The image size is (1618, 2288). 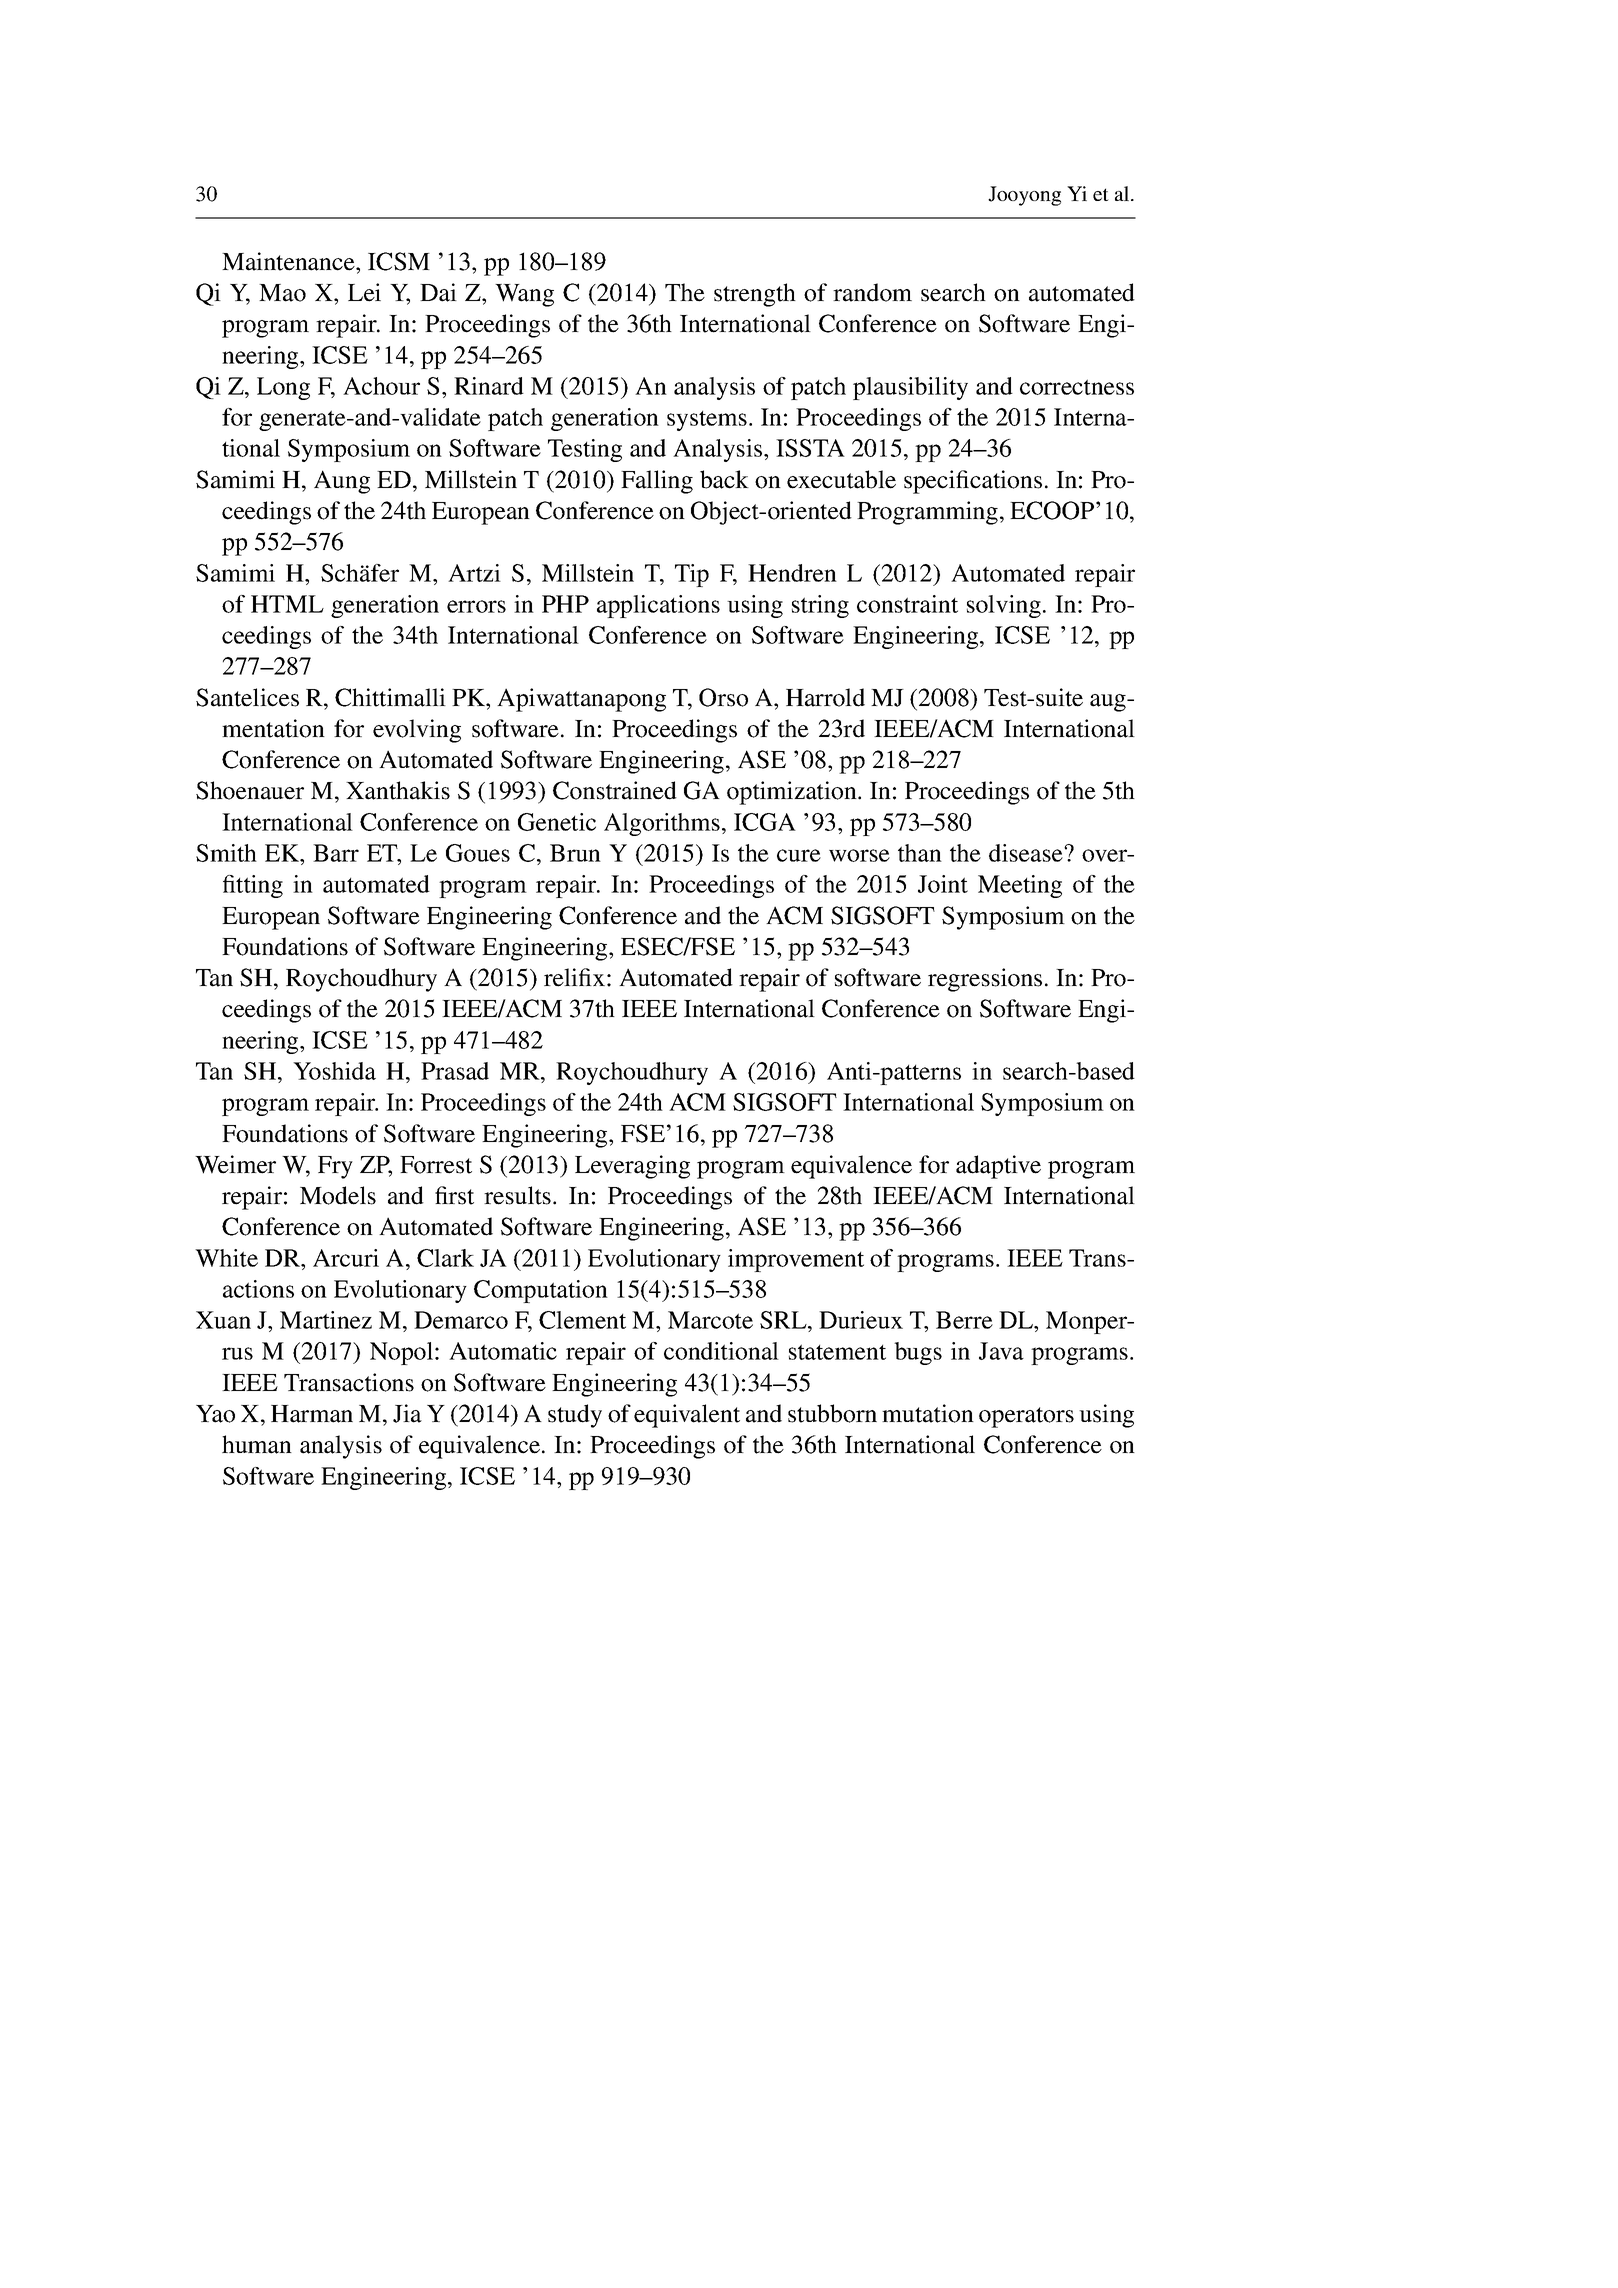 I want to click on Algorithms, so click(x=662, y=824).
